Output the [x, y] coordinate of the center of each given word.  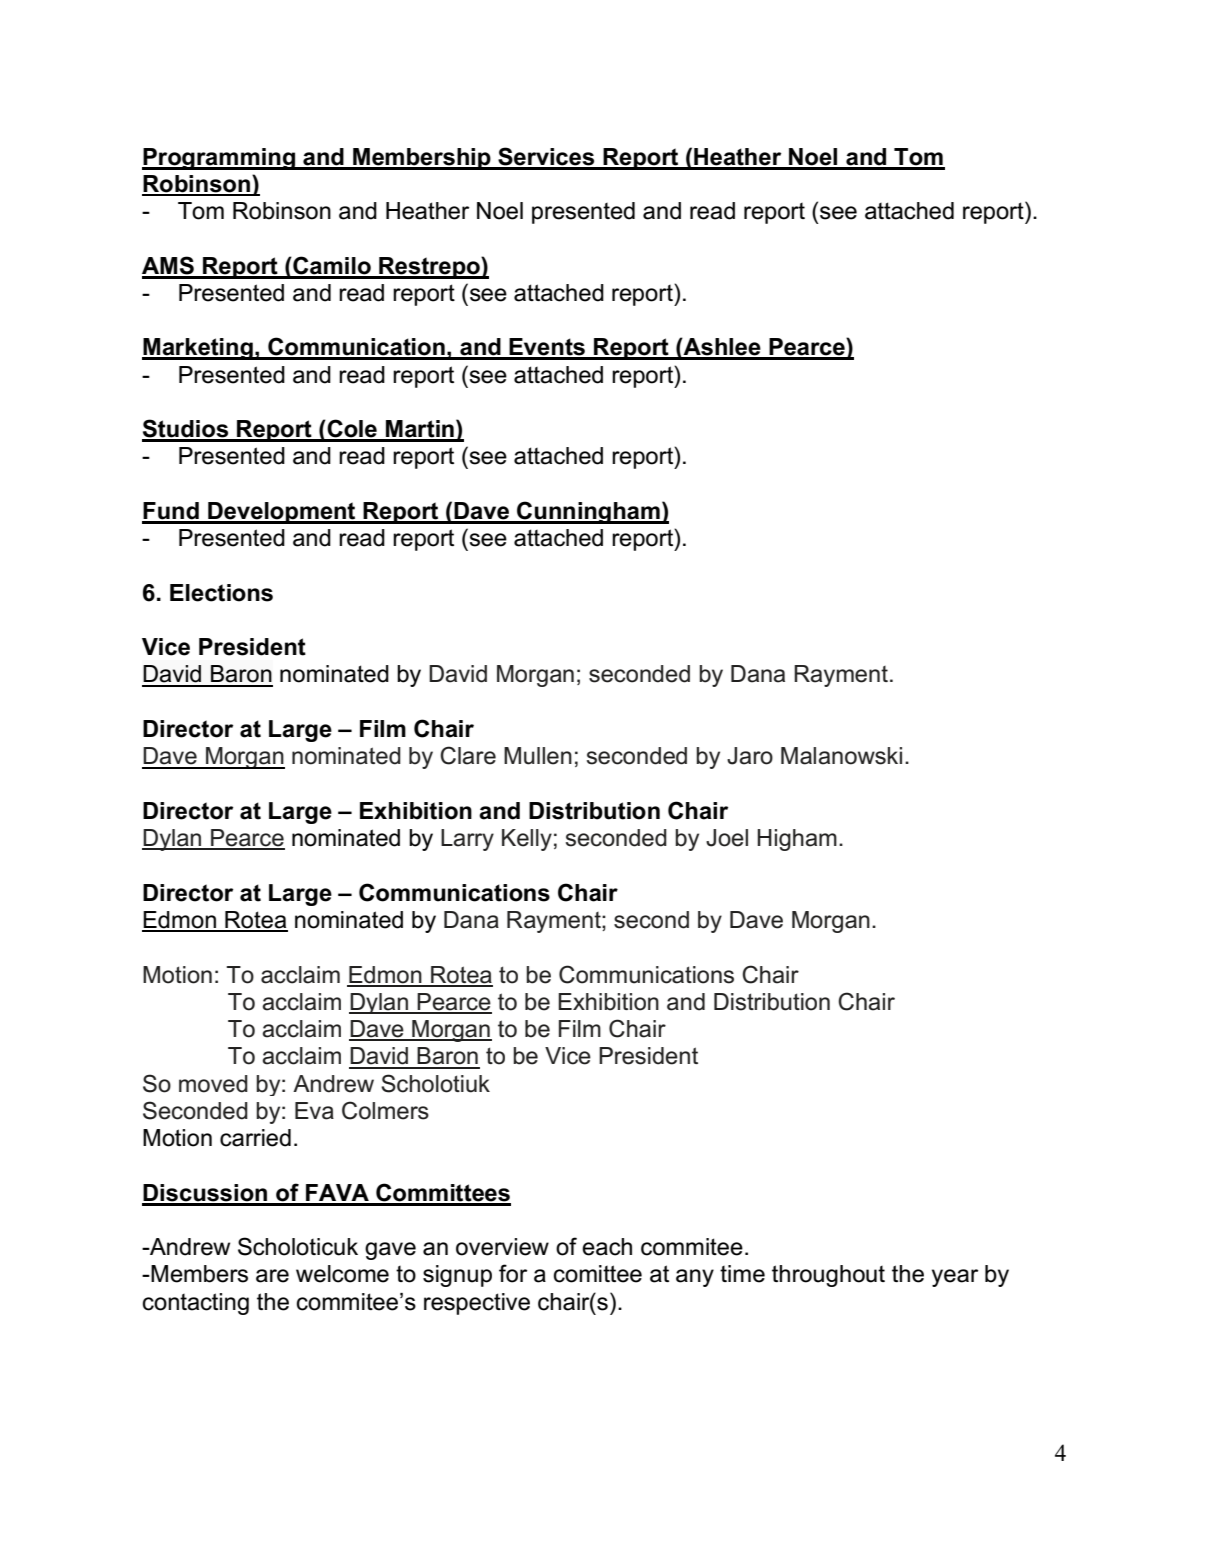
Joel [727, 838]
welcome [342, 1274]
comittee [598, 1274]
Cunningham [588, 512]
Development [282, 513]
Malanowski [841, 756]
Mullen [538, 756]
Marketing [198, 349]
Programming [220, 159]
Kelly [527, 840]
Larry [467, 840]
